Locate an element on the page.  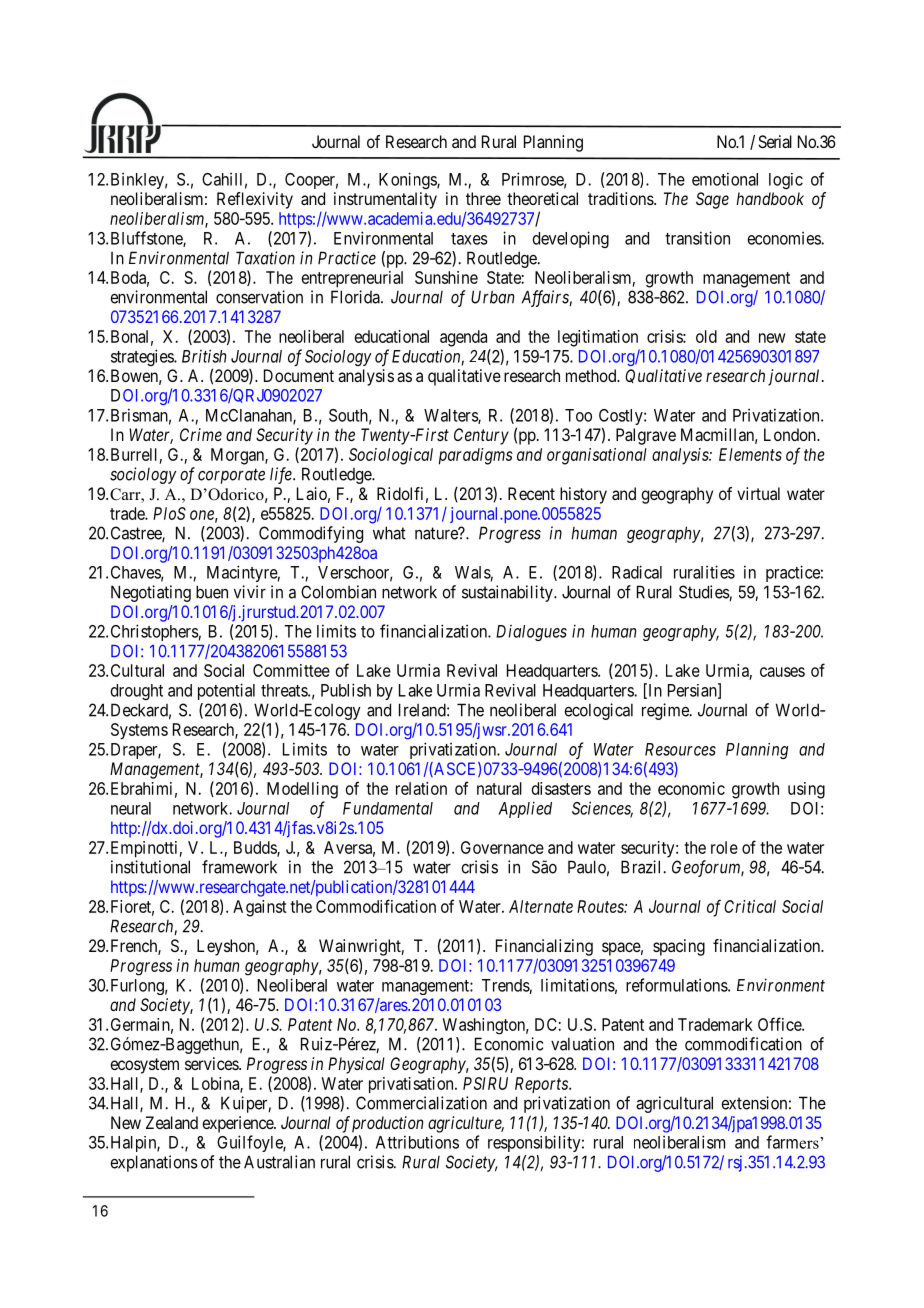
Governance is located at coordinates (502, 847).
